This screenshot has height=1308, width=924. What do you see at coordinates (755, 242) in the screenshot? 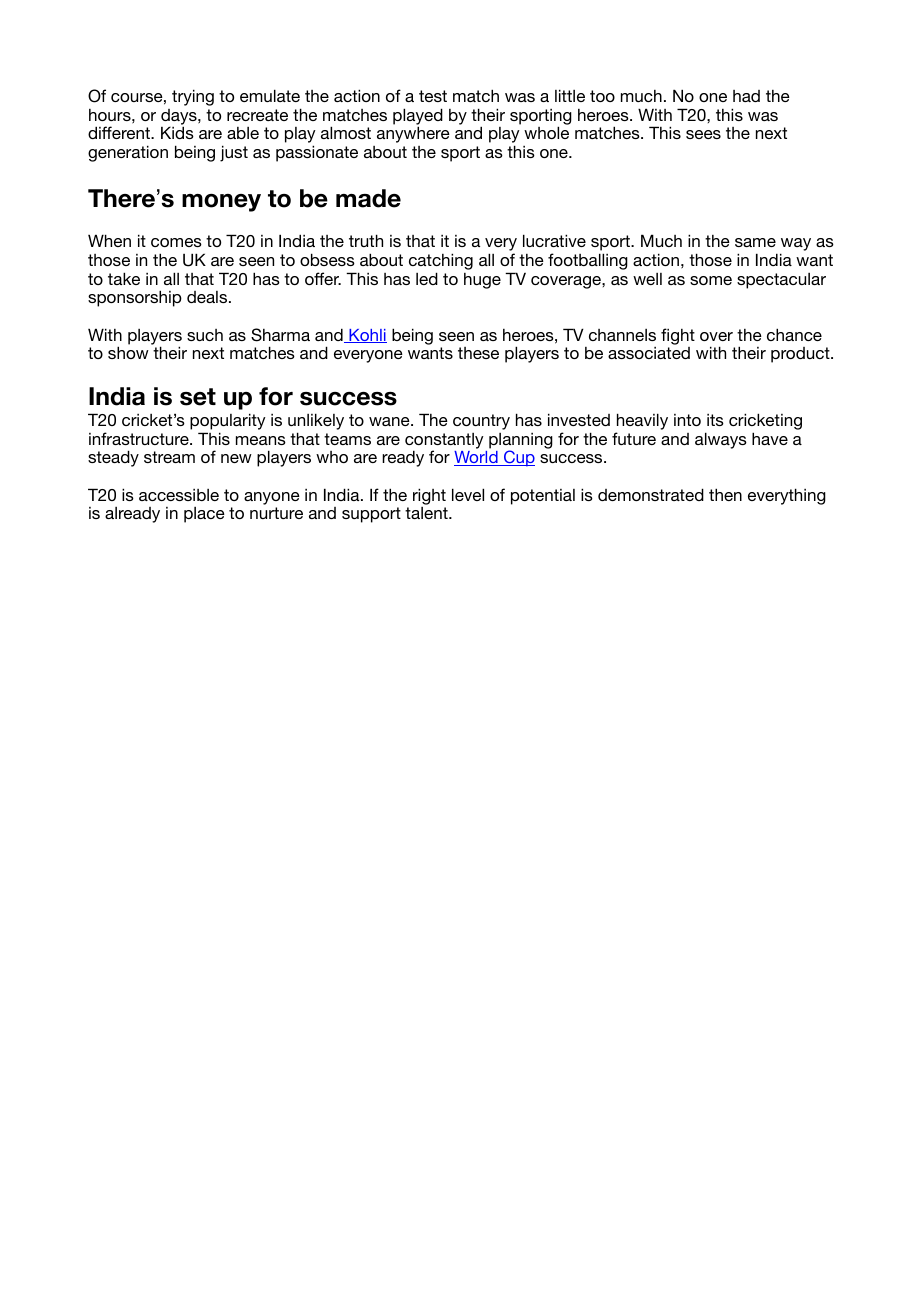
I see `same` at bounding box center [755, 242].
